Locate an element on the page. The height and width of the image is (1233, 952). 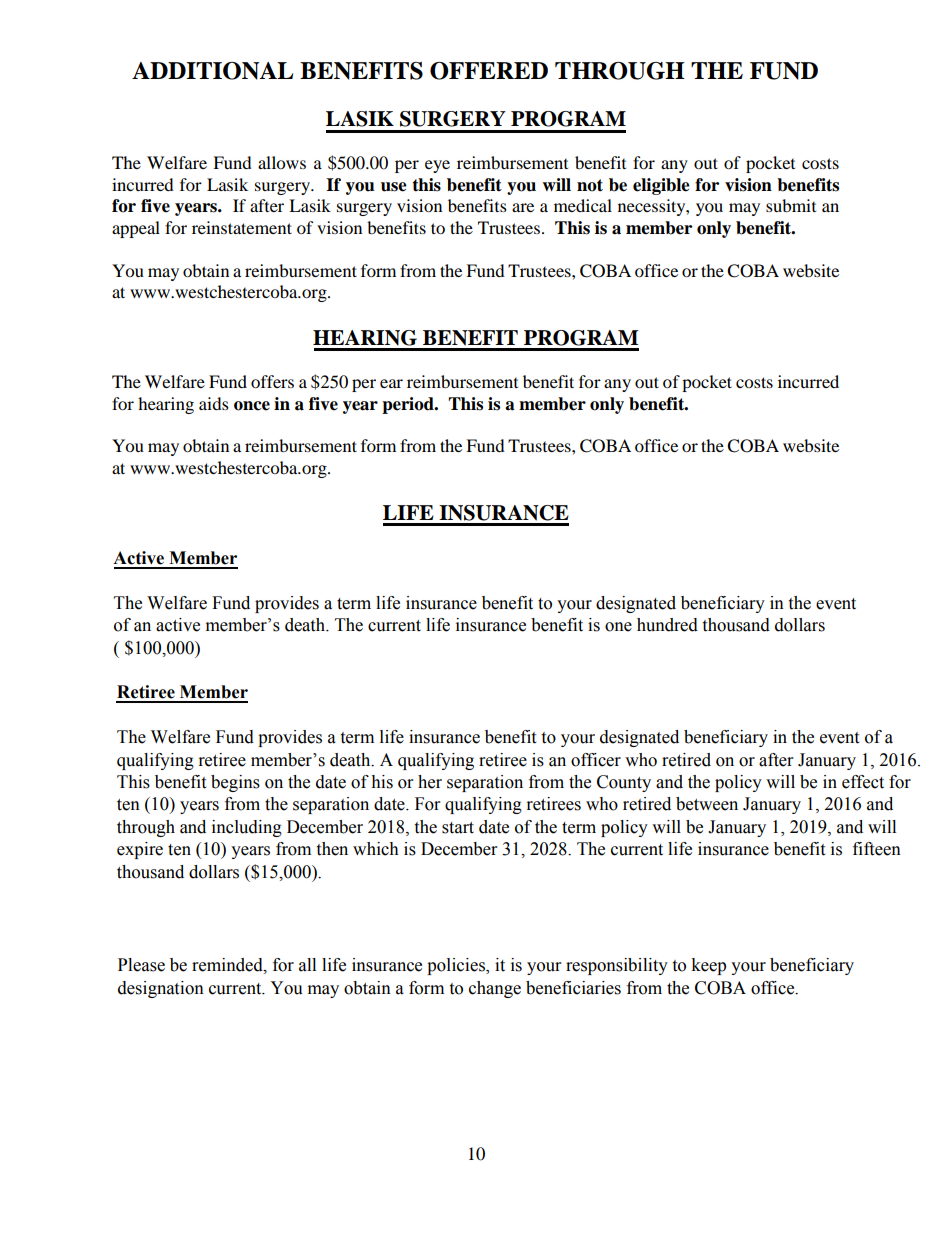
submit is located at coordinates (791, 205).
